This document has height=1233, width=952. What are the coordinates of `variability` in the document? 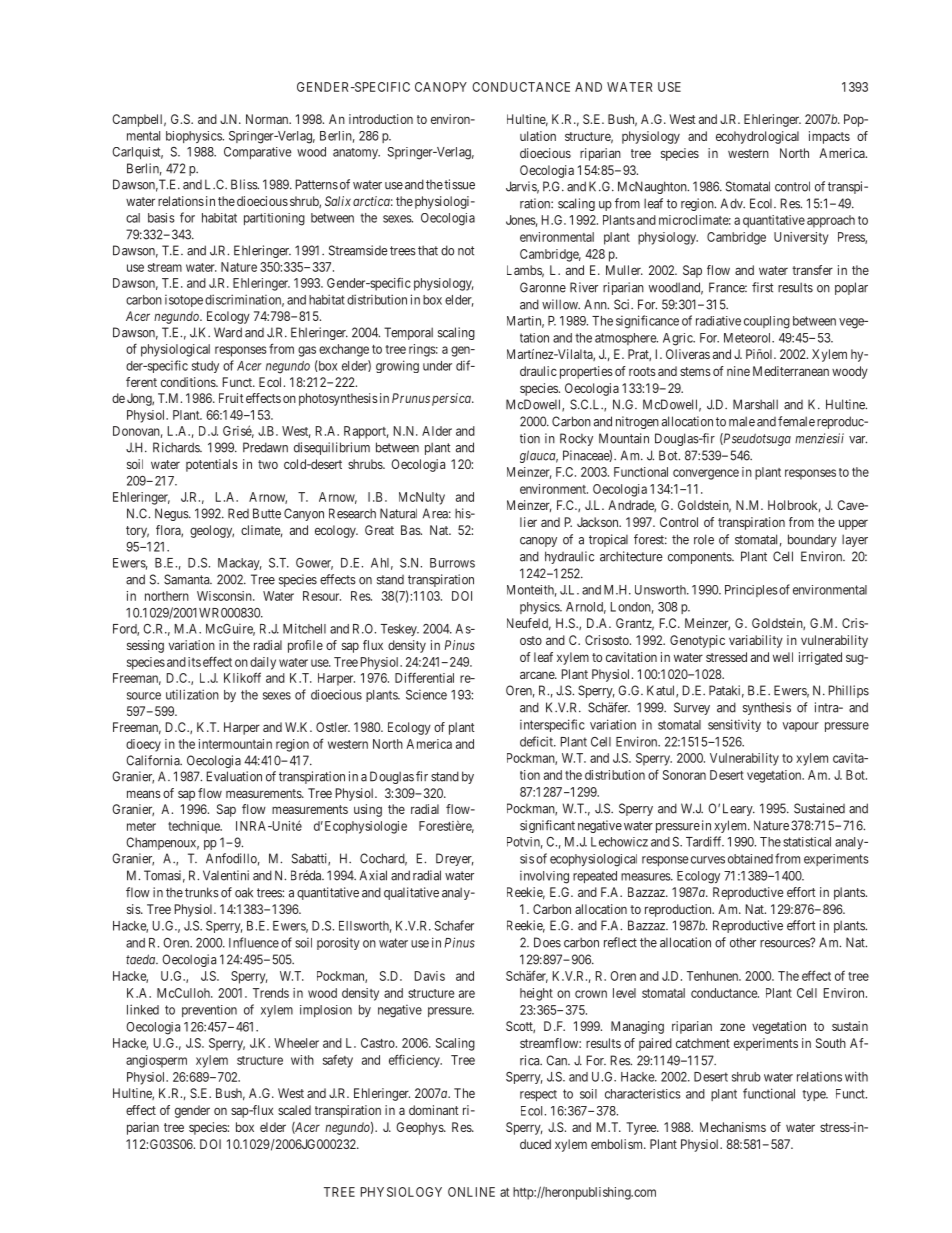 It's located at (756, 641).
